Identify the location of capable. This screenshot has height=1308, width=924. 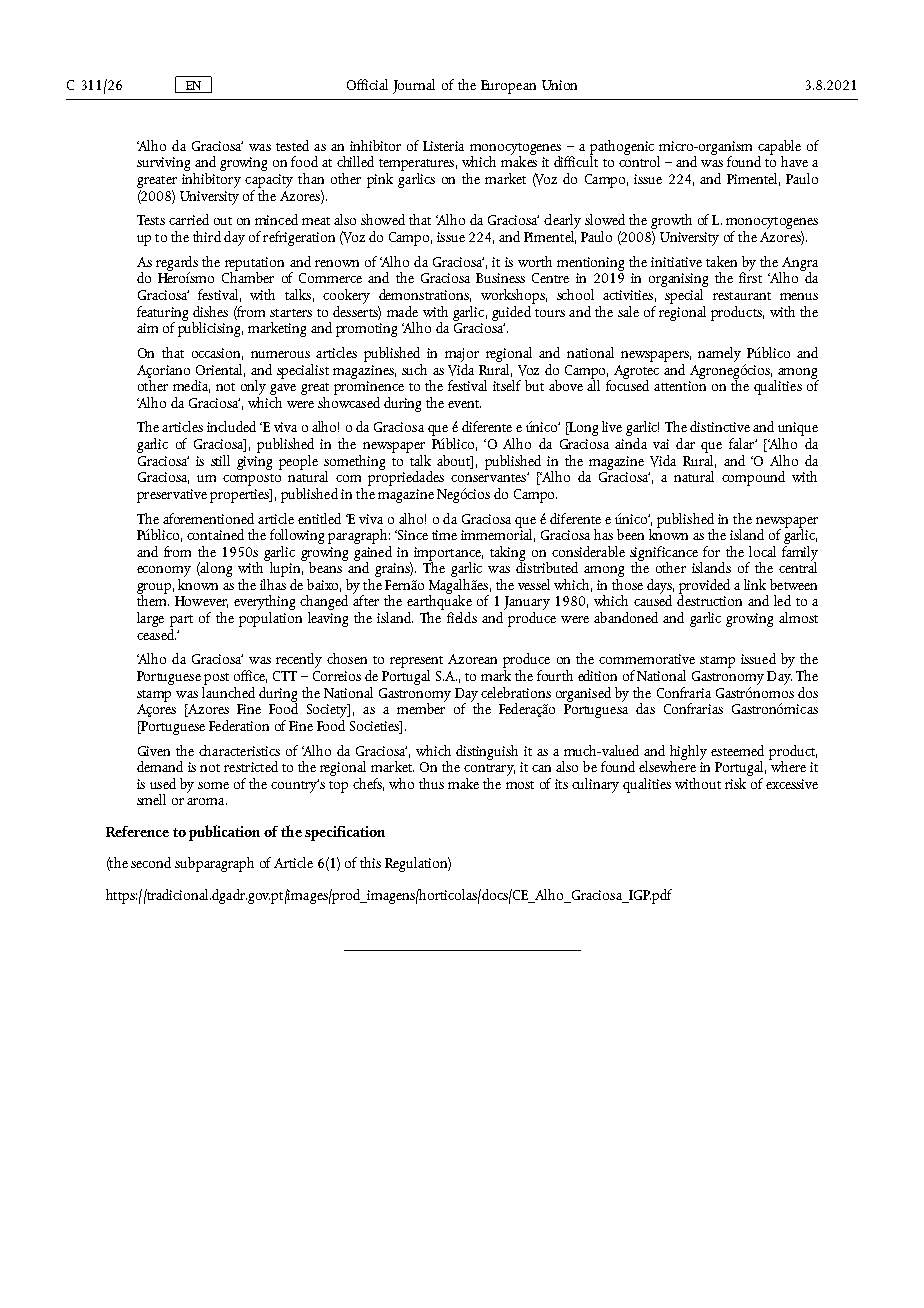
(779, 148).
